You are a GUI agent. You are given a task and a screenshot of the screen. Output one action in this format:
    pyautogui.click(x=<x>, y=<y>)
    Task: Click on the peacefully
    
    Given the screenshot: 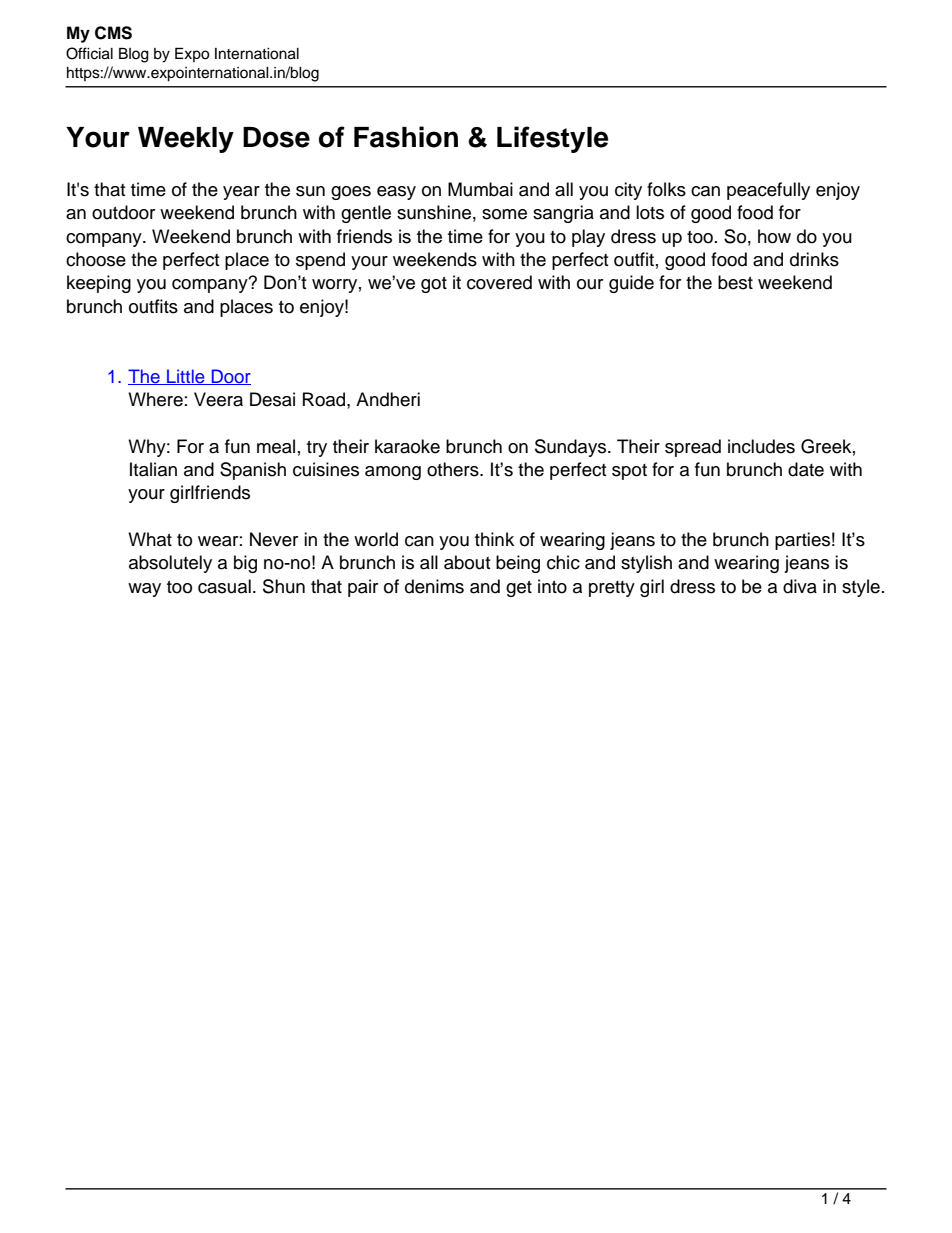 What is the action you would take?
    pyautogui.click(x=768, y=191)
